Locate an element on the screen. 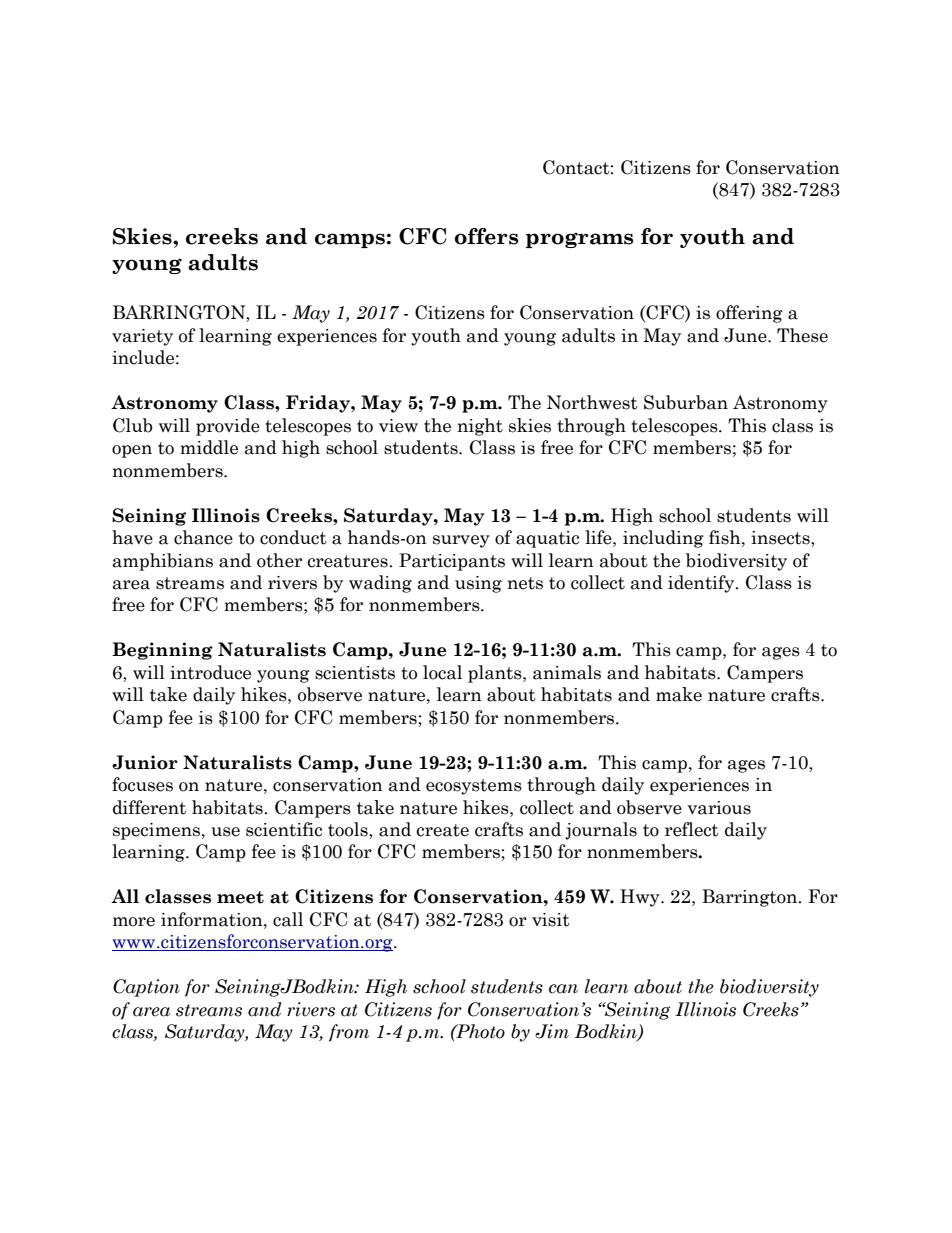 The height and width of the screenshot is (1233, 952). can is located at coordinates (563, 989).
